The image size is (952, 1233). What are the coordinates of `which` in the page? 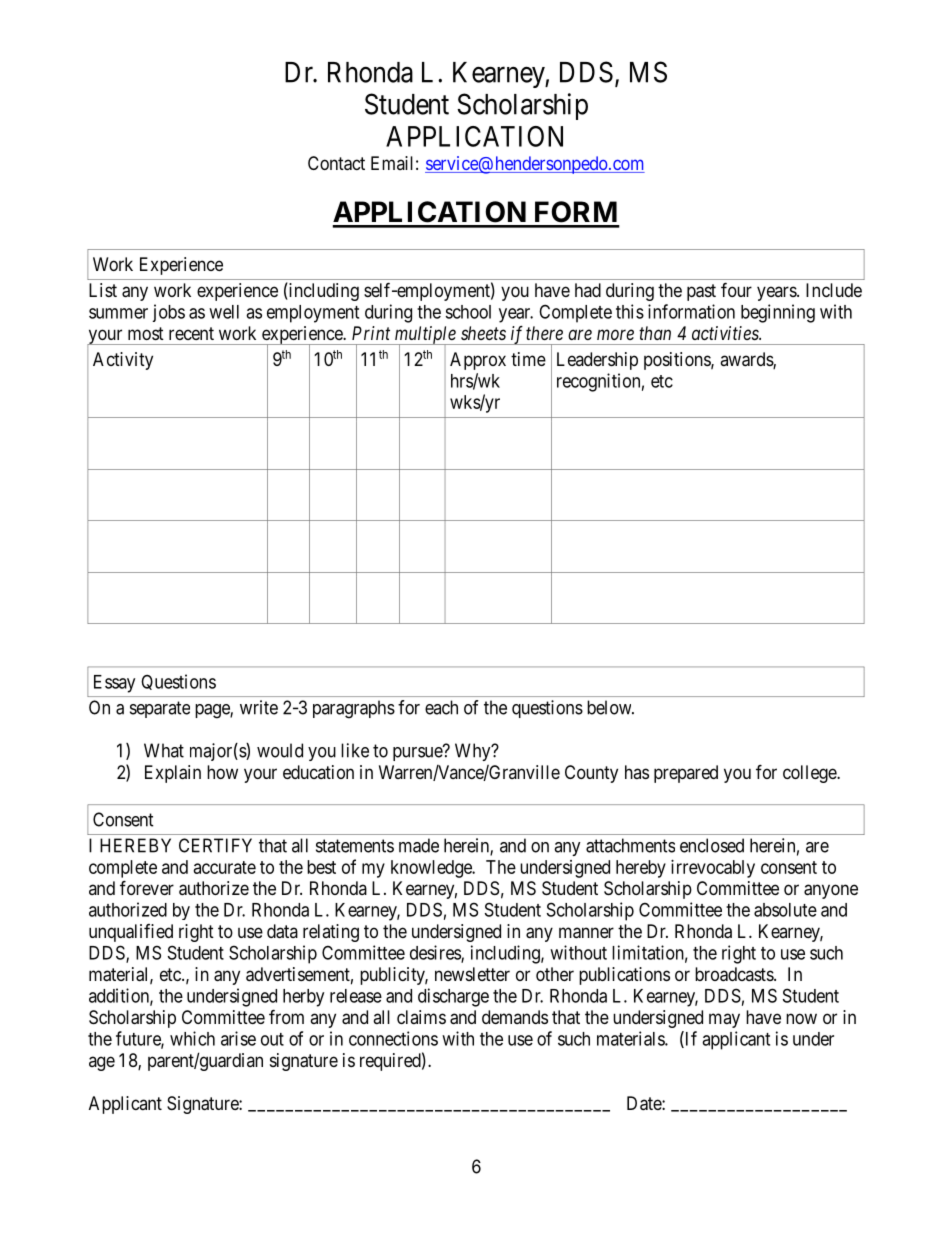 It's located at (192, 1038).
